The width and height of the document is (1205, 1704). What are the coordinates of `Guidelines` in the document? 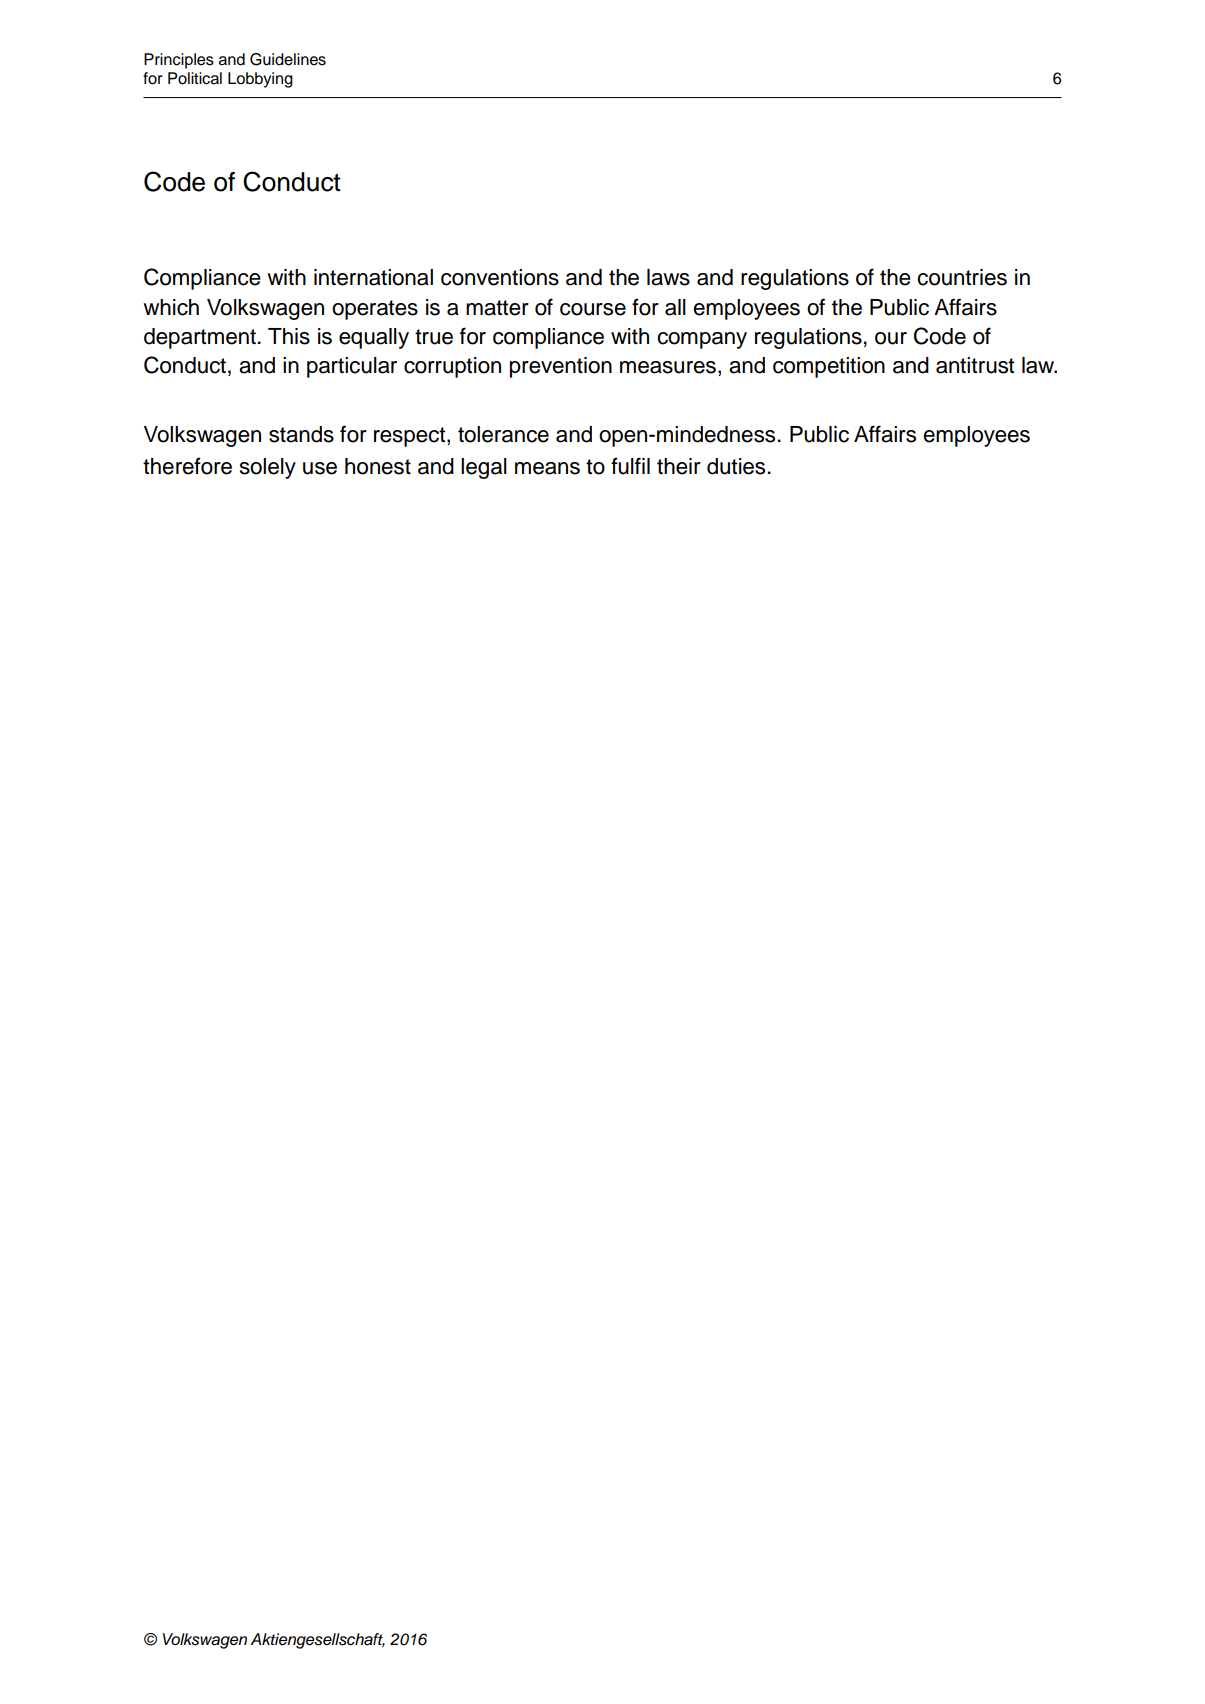 It's located at (288, 59).
